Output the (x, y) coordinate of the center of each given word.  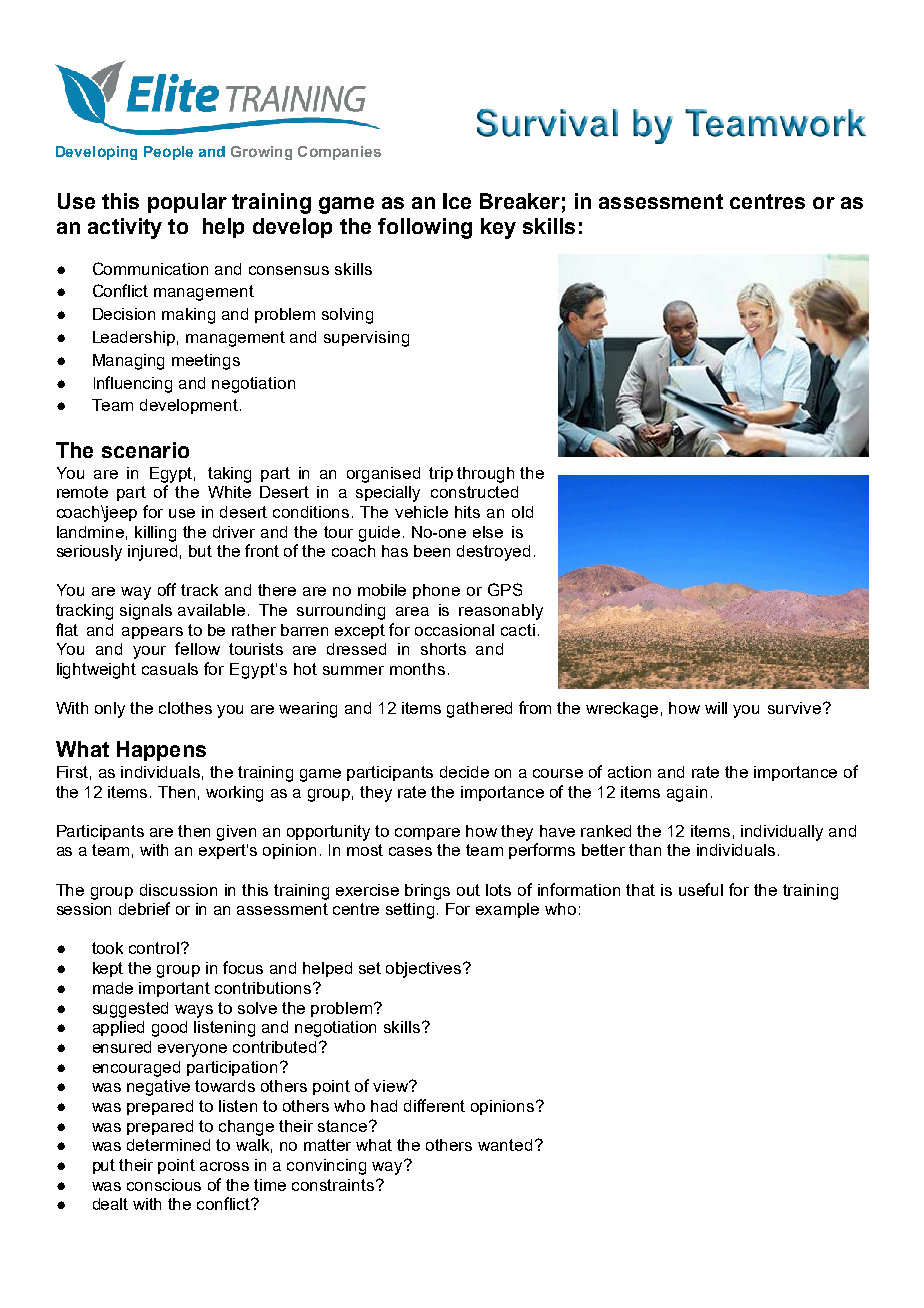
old (522, 512)
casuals (170, 669)
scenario (145, 450)
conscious (164, 1185)
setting (410, 911)
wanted (505, 1145)
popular (187, 203)
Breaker (520, 201)
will (716, 708)
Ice (457, 201)
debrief (144, 908)
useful (701, 889)
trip (441, 474)
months (417, 669)
